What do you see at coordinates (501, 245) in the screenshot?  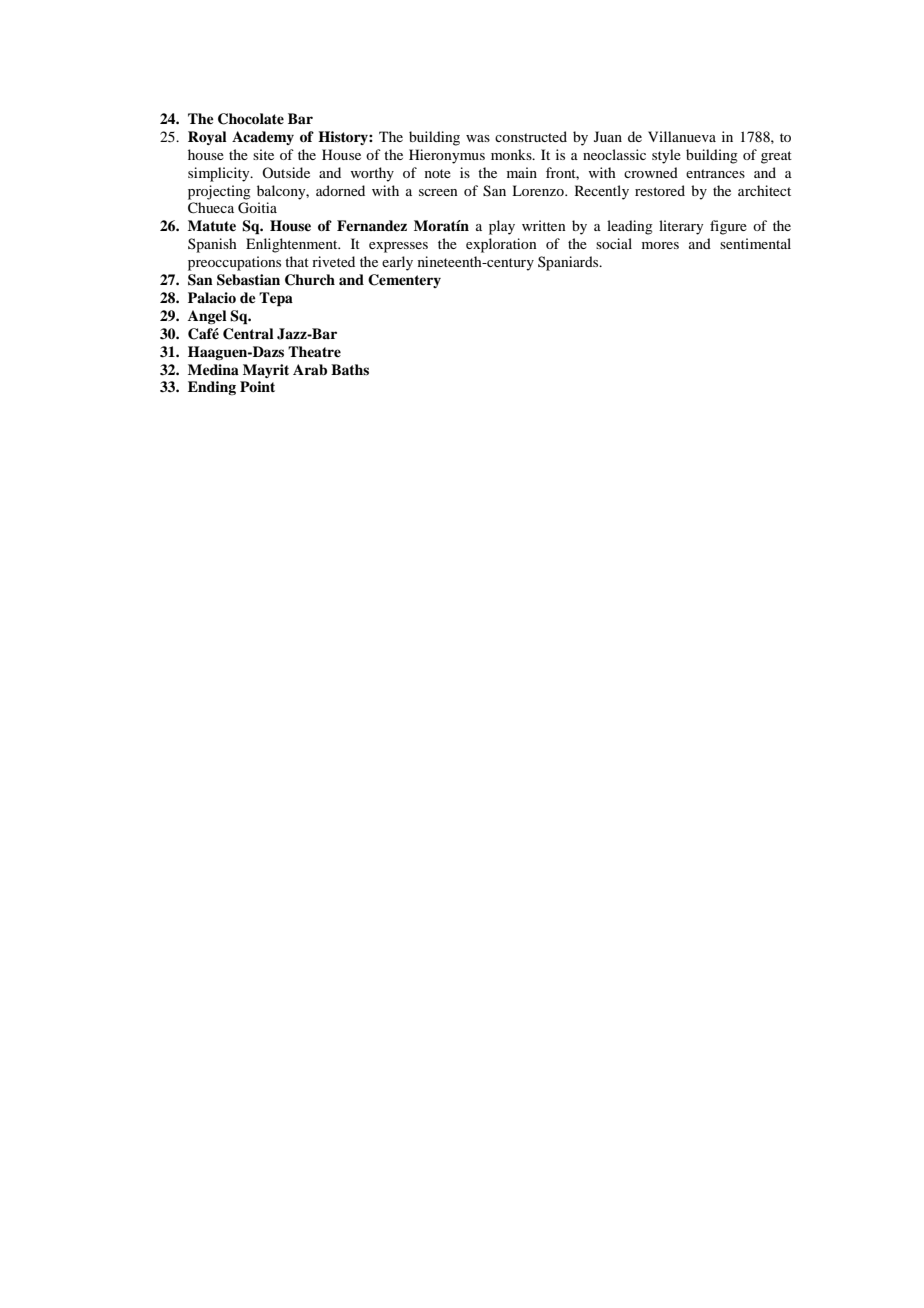 I see `exploration` at bounding box center [501, 245].
